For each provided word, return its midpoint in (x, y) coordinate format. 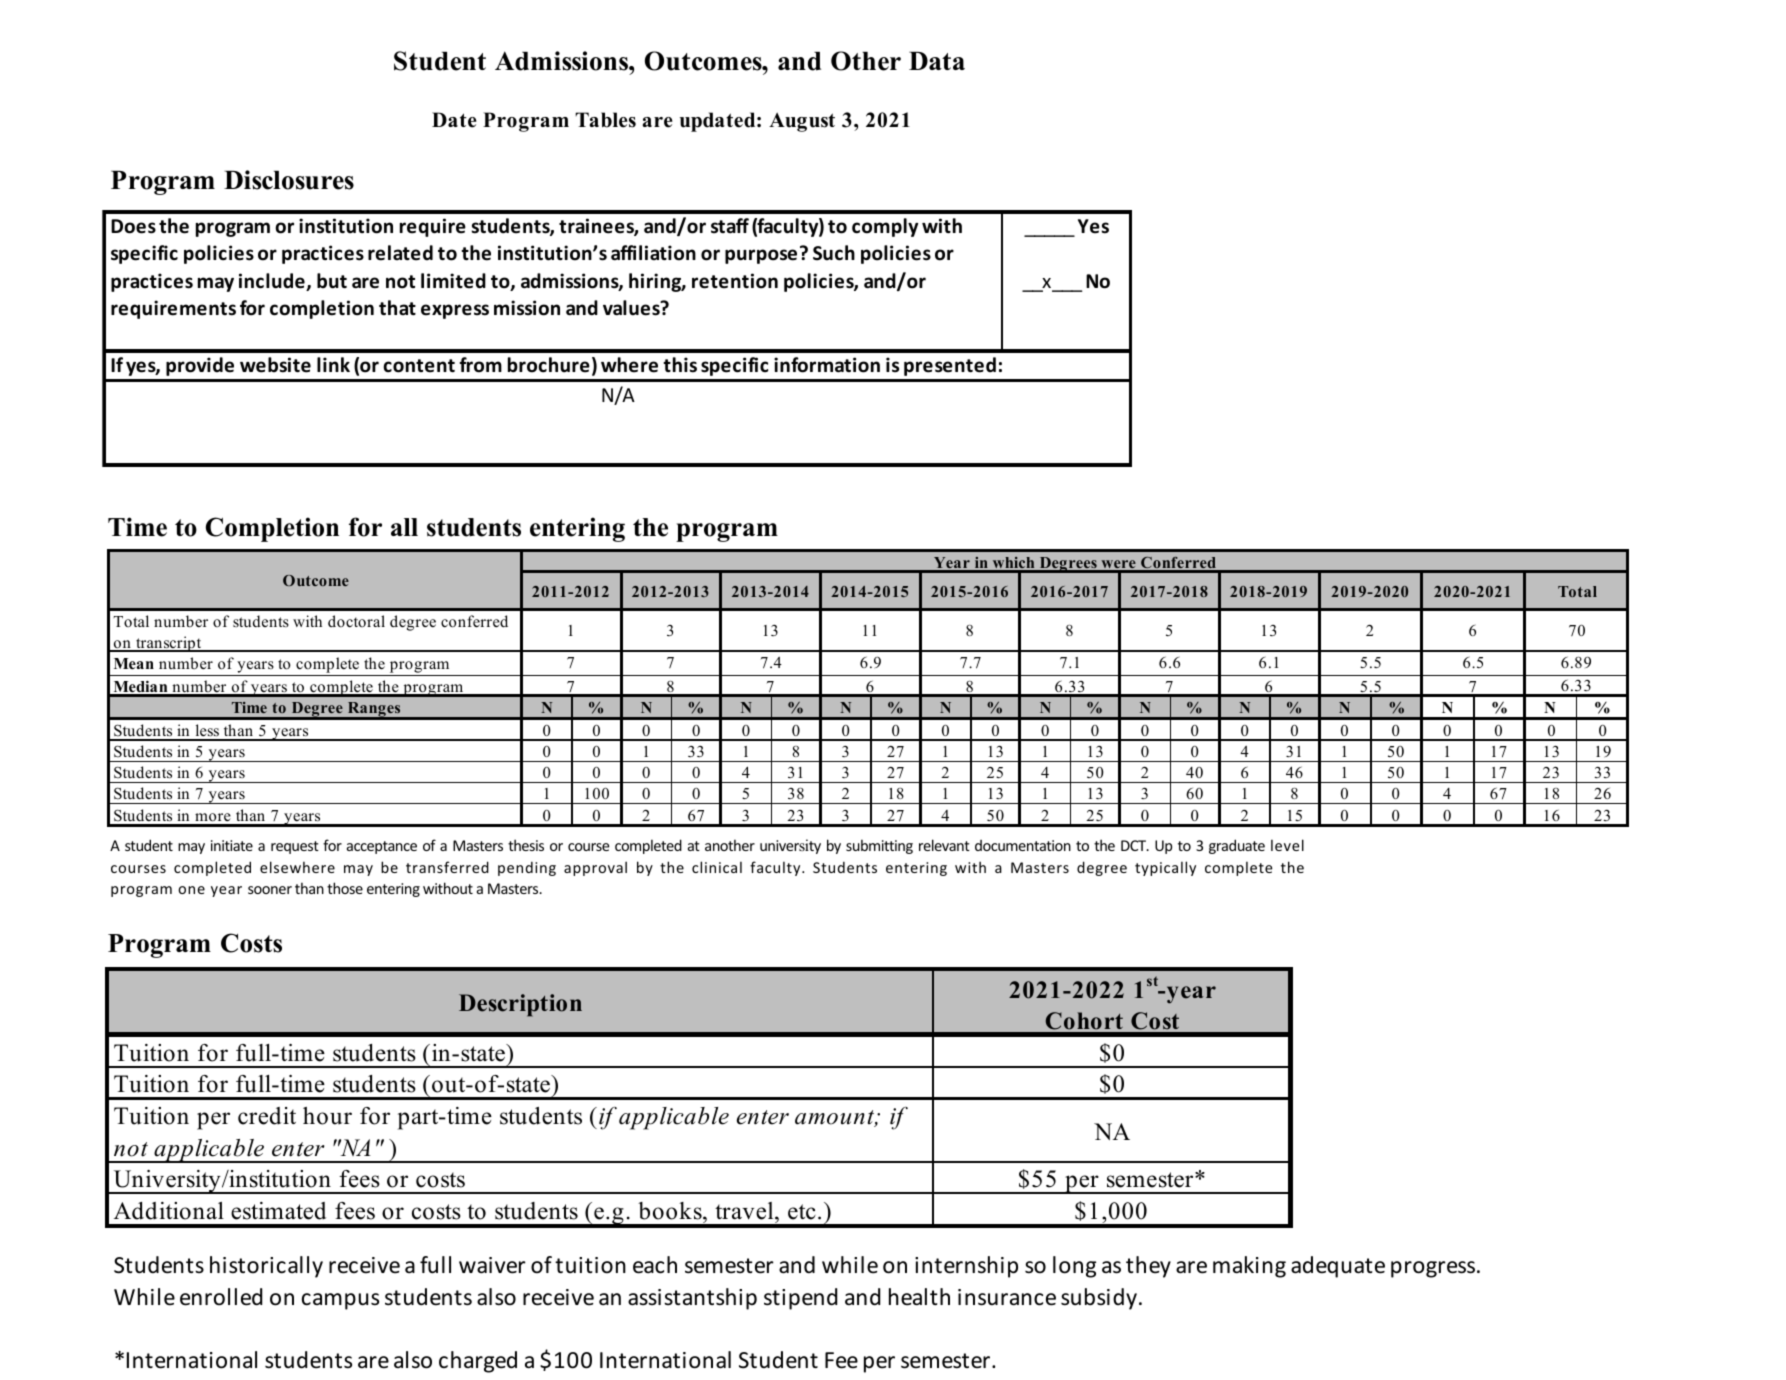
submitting (879, 846)
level (1287, 845)
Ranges (374, 711)
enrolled (221, 1297)
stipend (800, 1299)
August (802, 122)
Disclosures (289, 180)
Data (937, 61)
